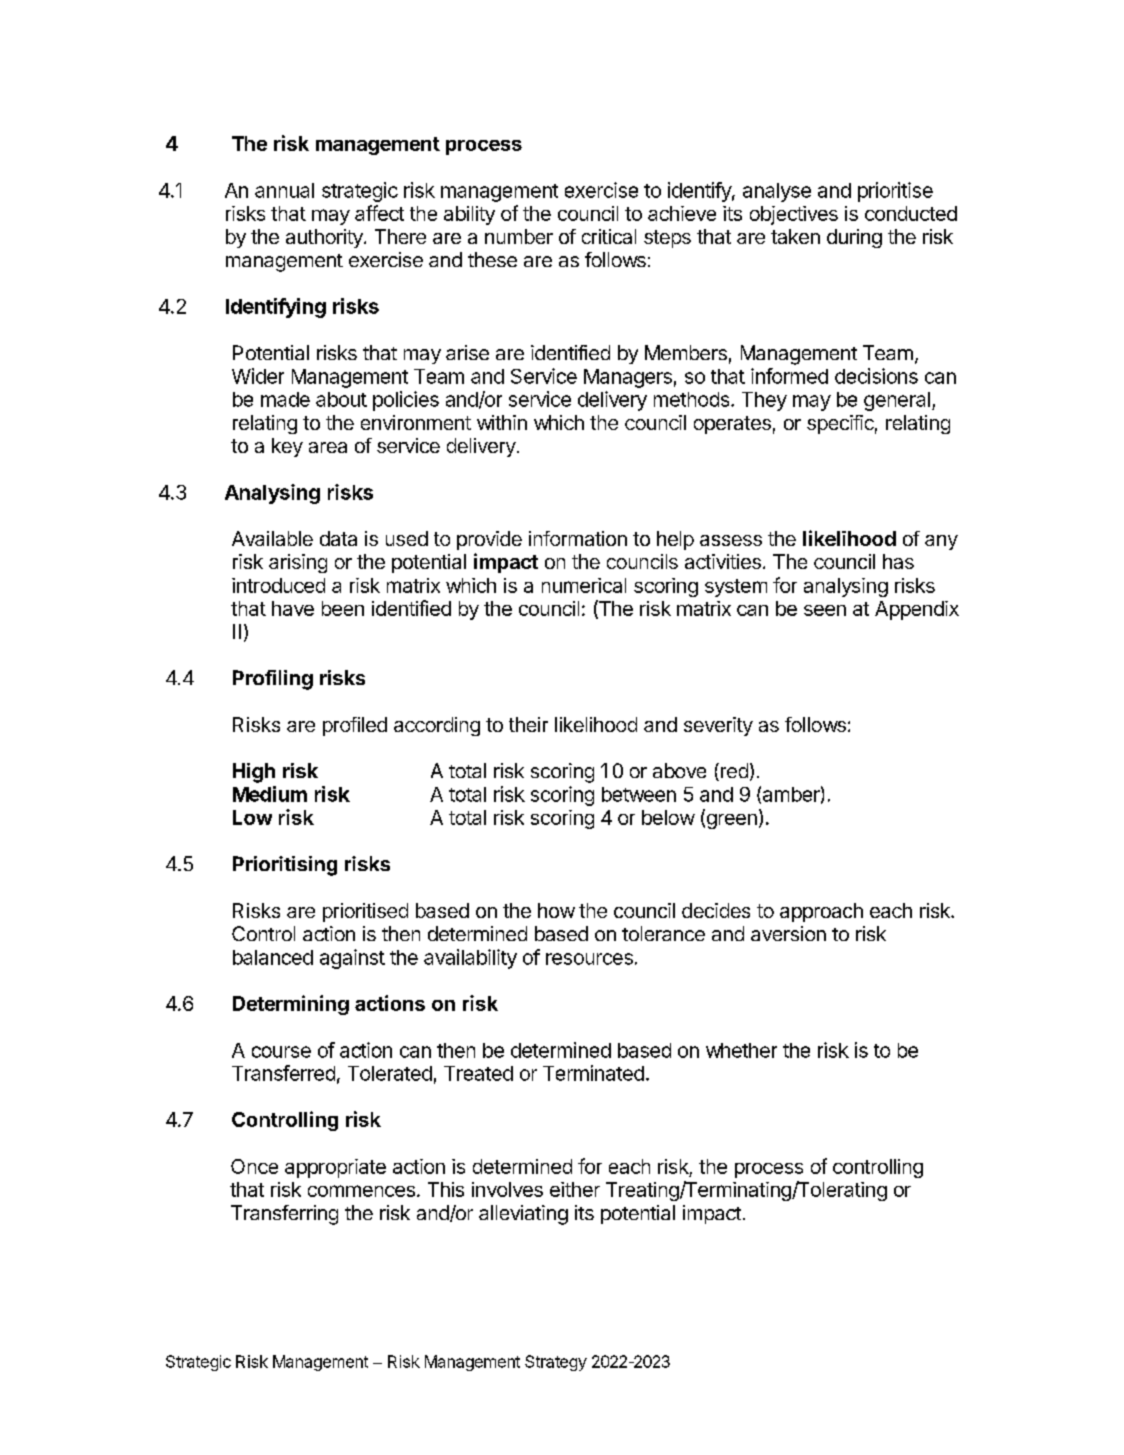  I want to click on Strategy, so click(556, 1363).
